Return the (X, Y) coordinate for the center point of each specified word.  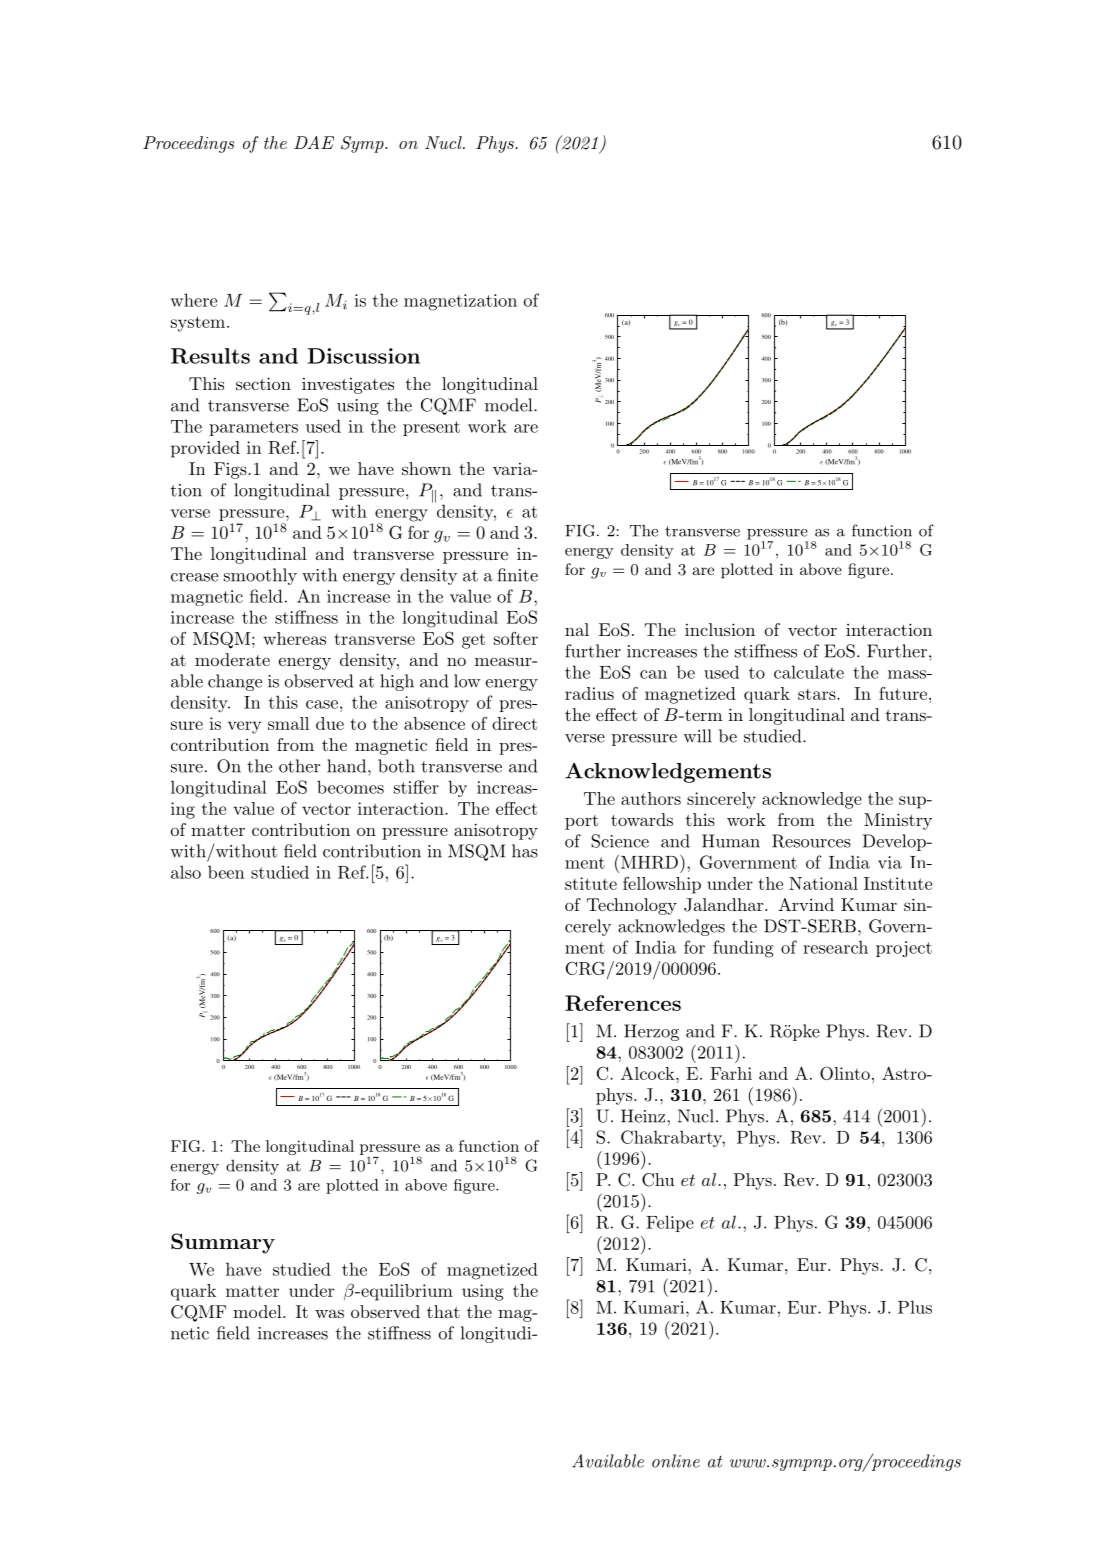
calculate (809, 672)
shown (426, 468)
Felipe (670, 1223)
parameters (253, 428)
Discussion (364, 356)
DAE (314, 142)
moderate (232, 659)
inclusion (720, 629)
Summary (223, 1243)
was (329, 1313)
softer (516, 638)
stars (818, 694)
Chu (658, 1180)
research (835, 947)
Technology (632, 906)
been (226, 872)
